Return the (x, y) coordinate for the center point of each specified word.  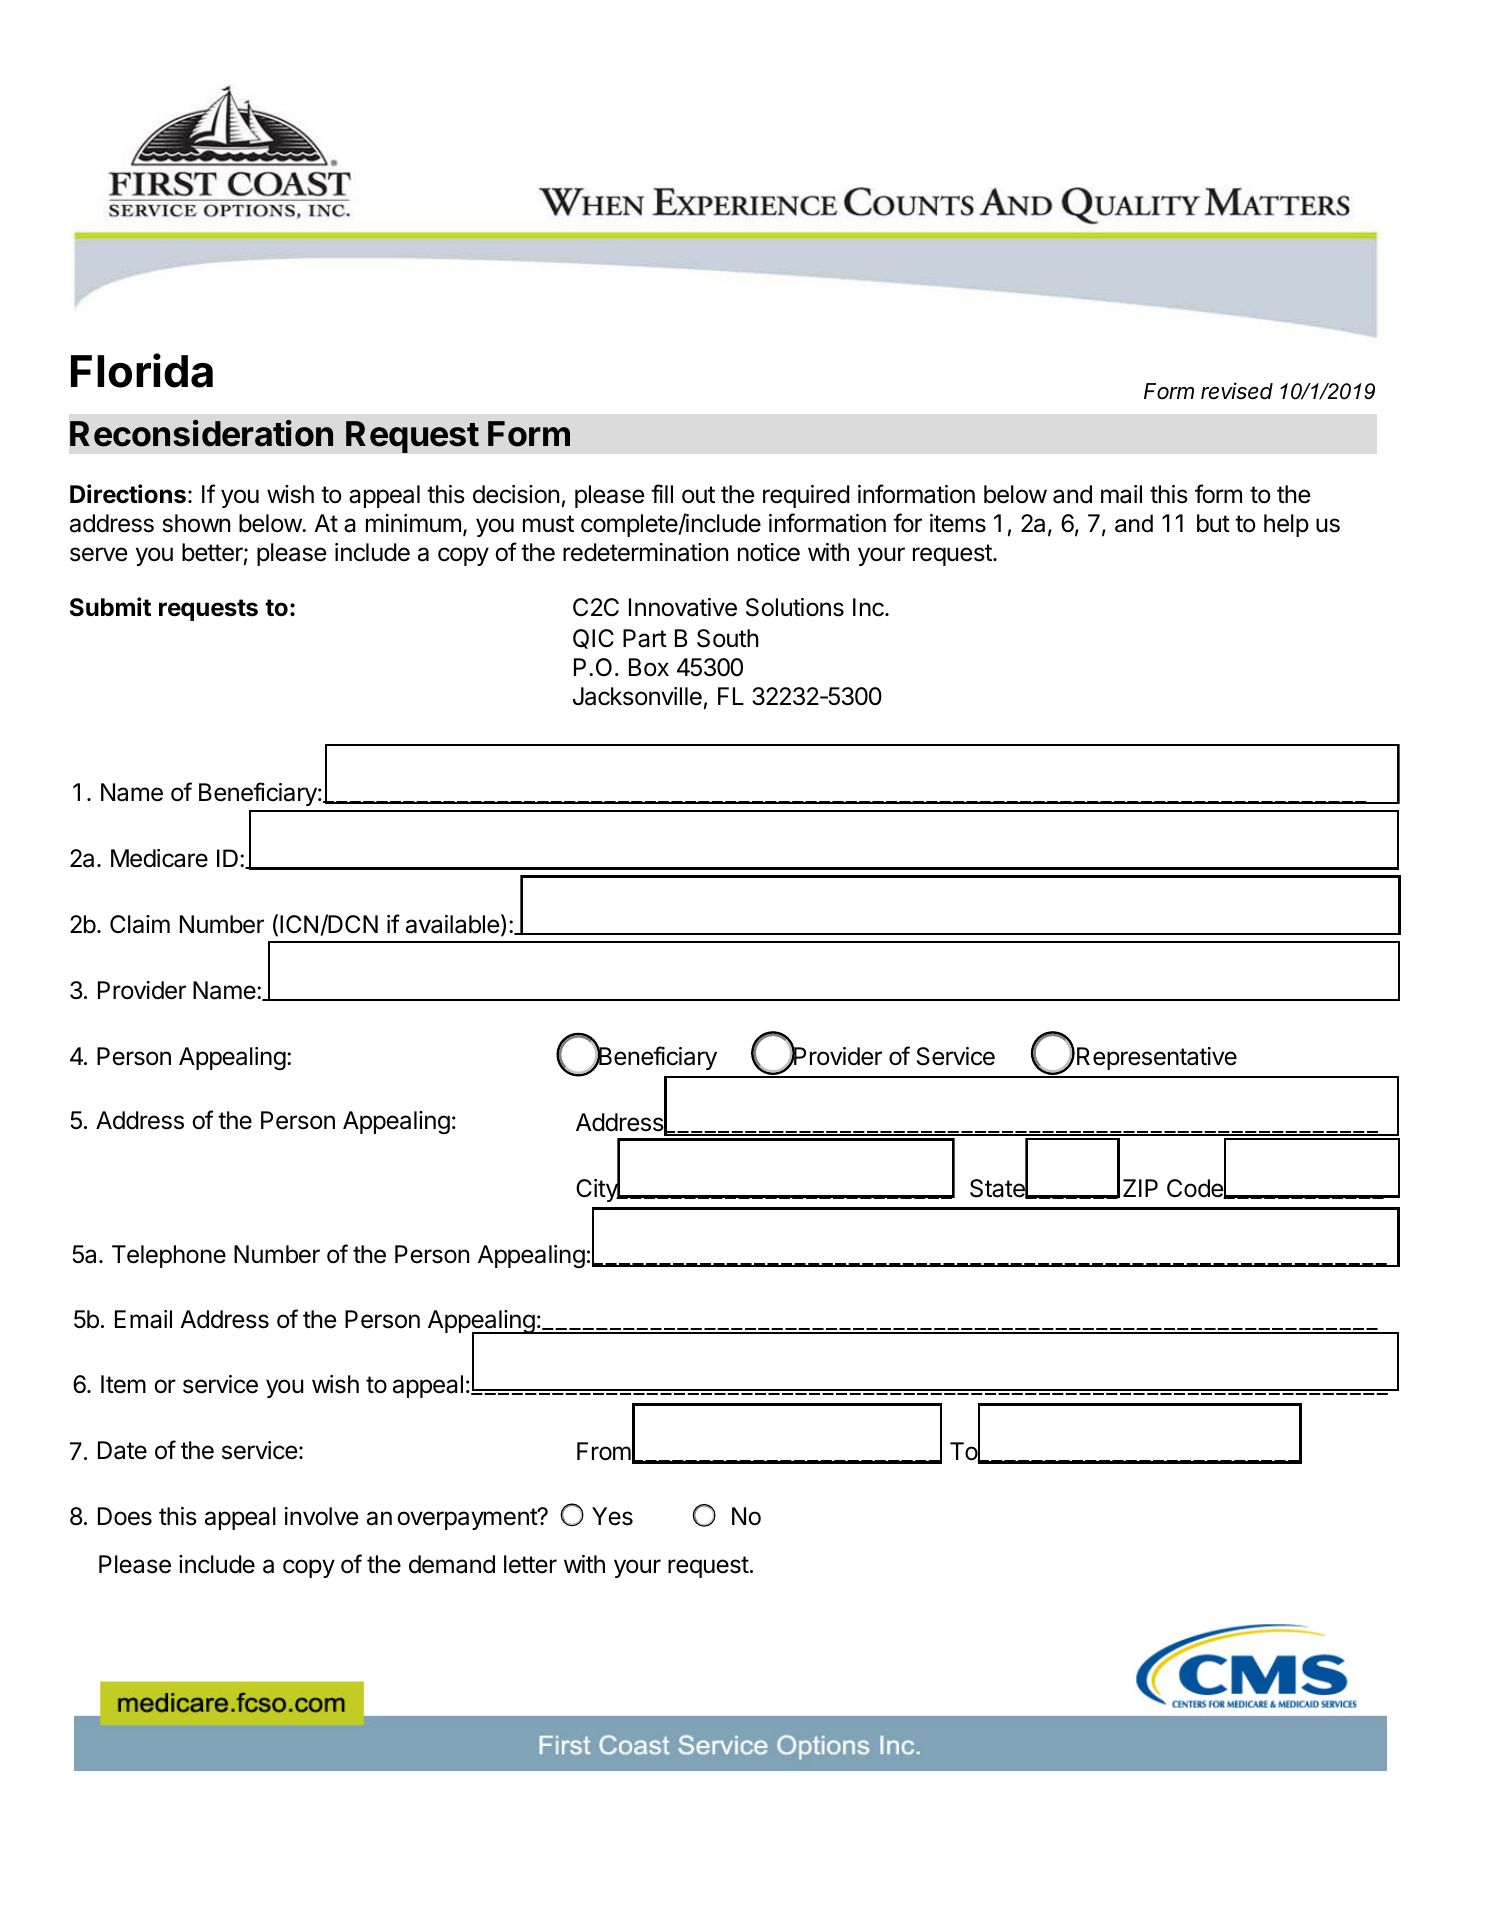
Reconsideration (201, 433)
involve (321, 1516)
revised (1237, 391)
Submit (110, 607)
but (1213, 523)
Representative (1157, 1058)
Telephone (169, 1256)
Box (649, 667)
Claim (140, 924)
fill (662, 493)
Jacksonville (637, 696)
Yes (612, 1516)
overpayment (468, 1519)
